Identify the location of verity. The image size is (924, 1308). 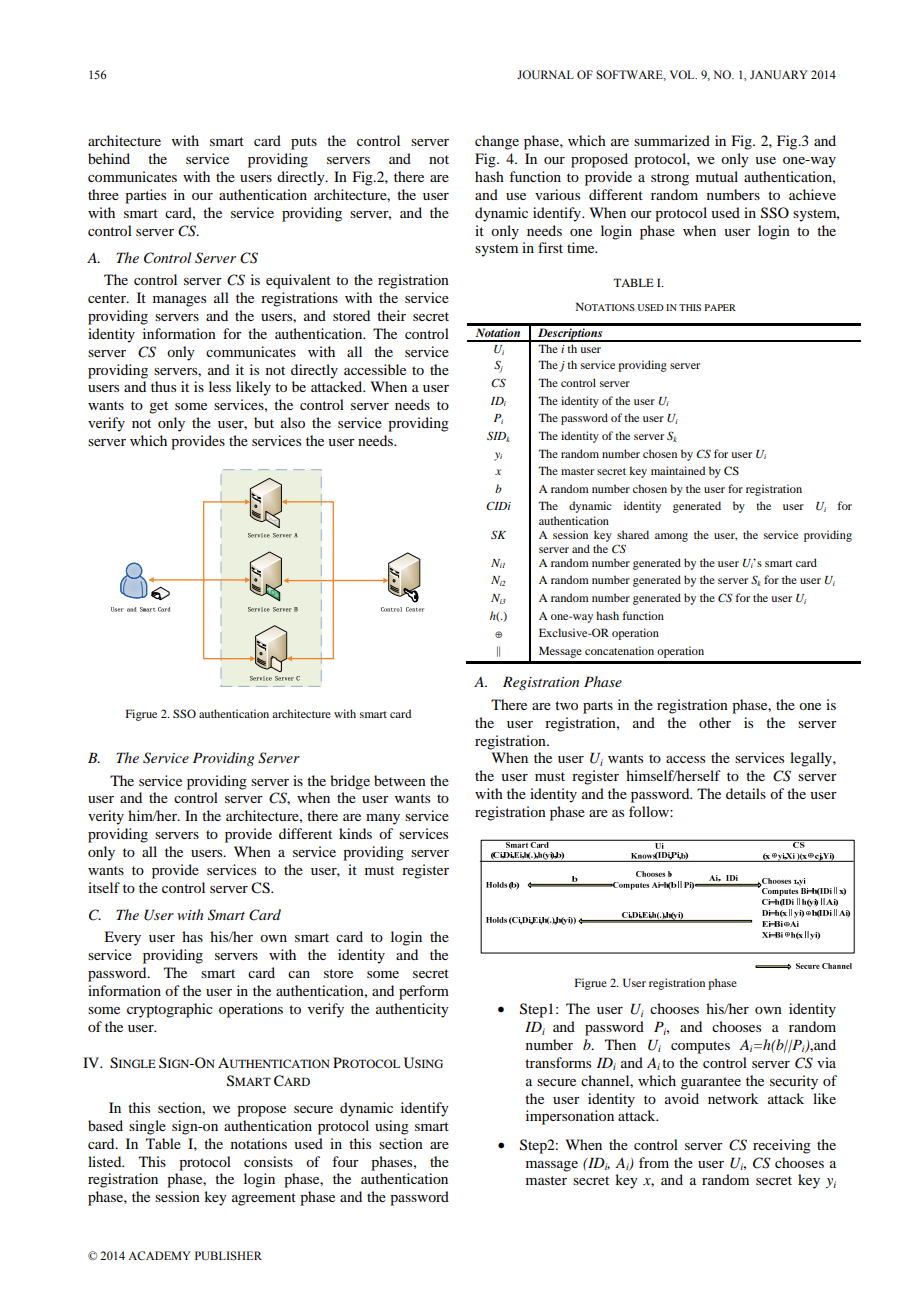
(106, 817).
